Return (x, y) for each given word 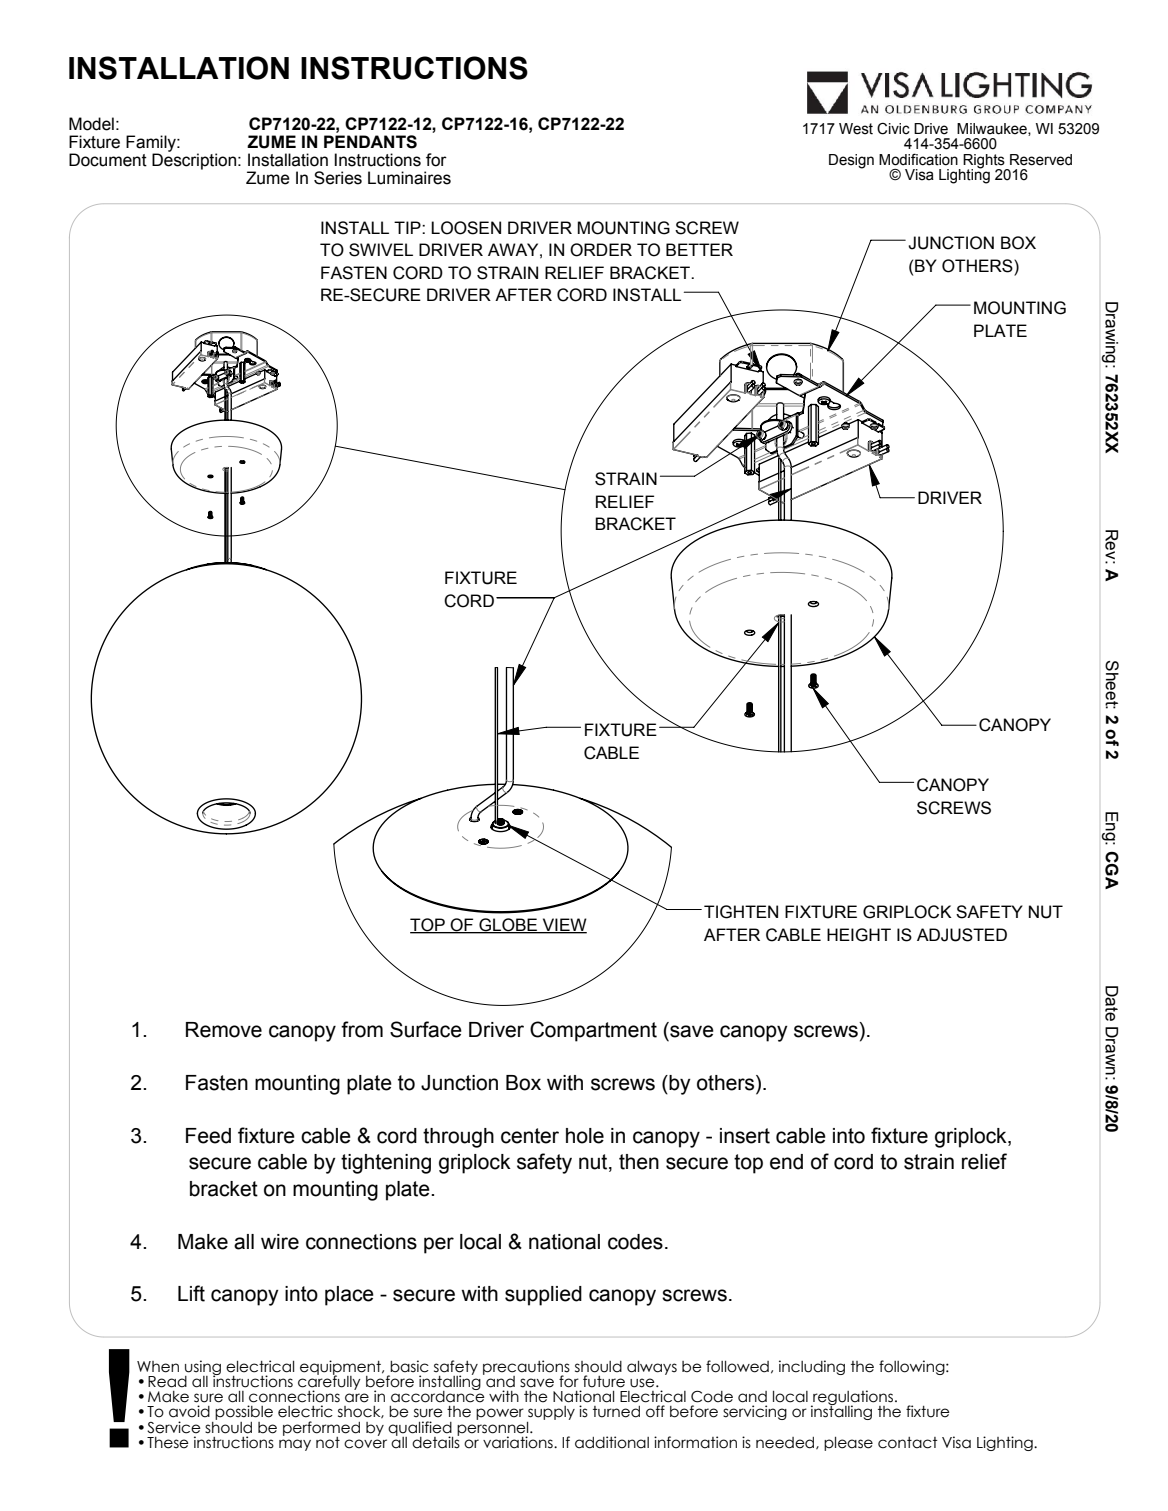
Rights (985, 162)
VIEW (563, 925)
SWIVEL (381, 250)
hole (585, 1136)
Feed (208, 1136)
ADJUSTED (962, 935)
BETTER (699, 249)
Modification (918, 159)
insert (745, 1136)
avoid (189, 1411)
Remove (224, 1030)
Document (108, 160)
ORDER (601, 250)
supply (551, 1414)
